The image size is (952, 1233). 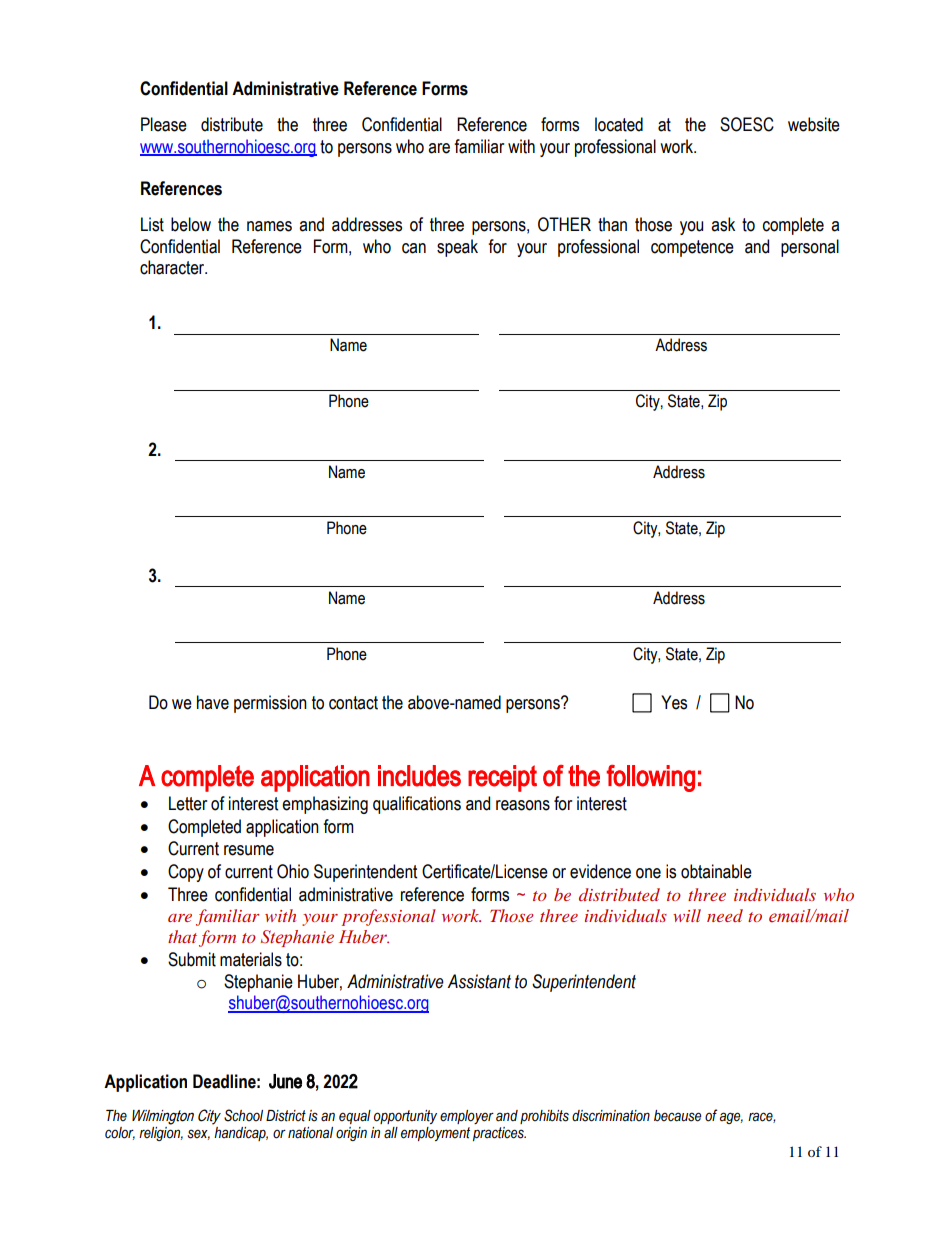 I want to click on have, so click(x=213, y=702).
